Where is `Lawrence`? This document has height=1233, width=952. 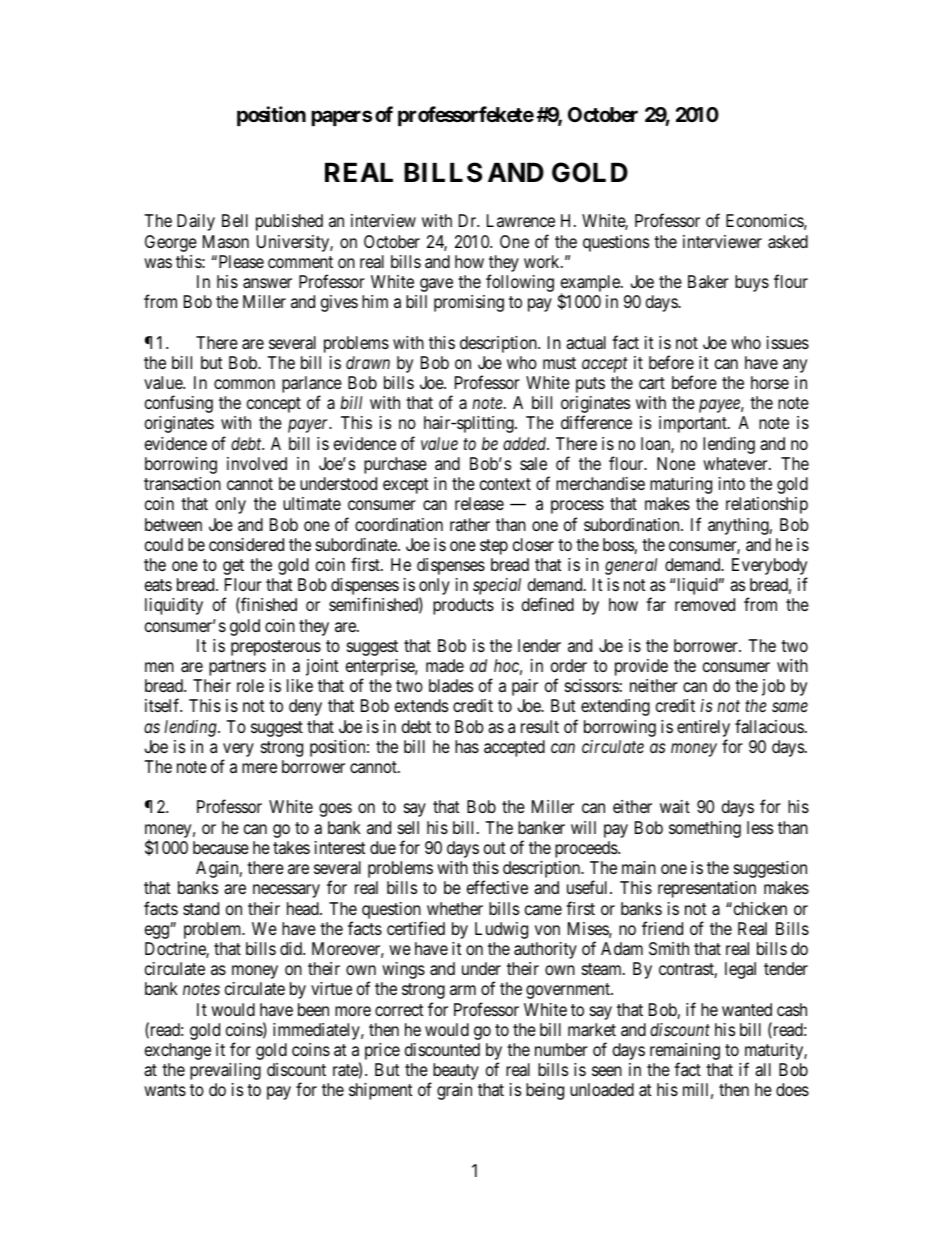
Lawrence is located at coordinates (521, 220).
